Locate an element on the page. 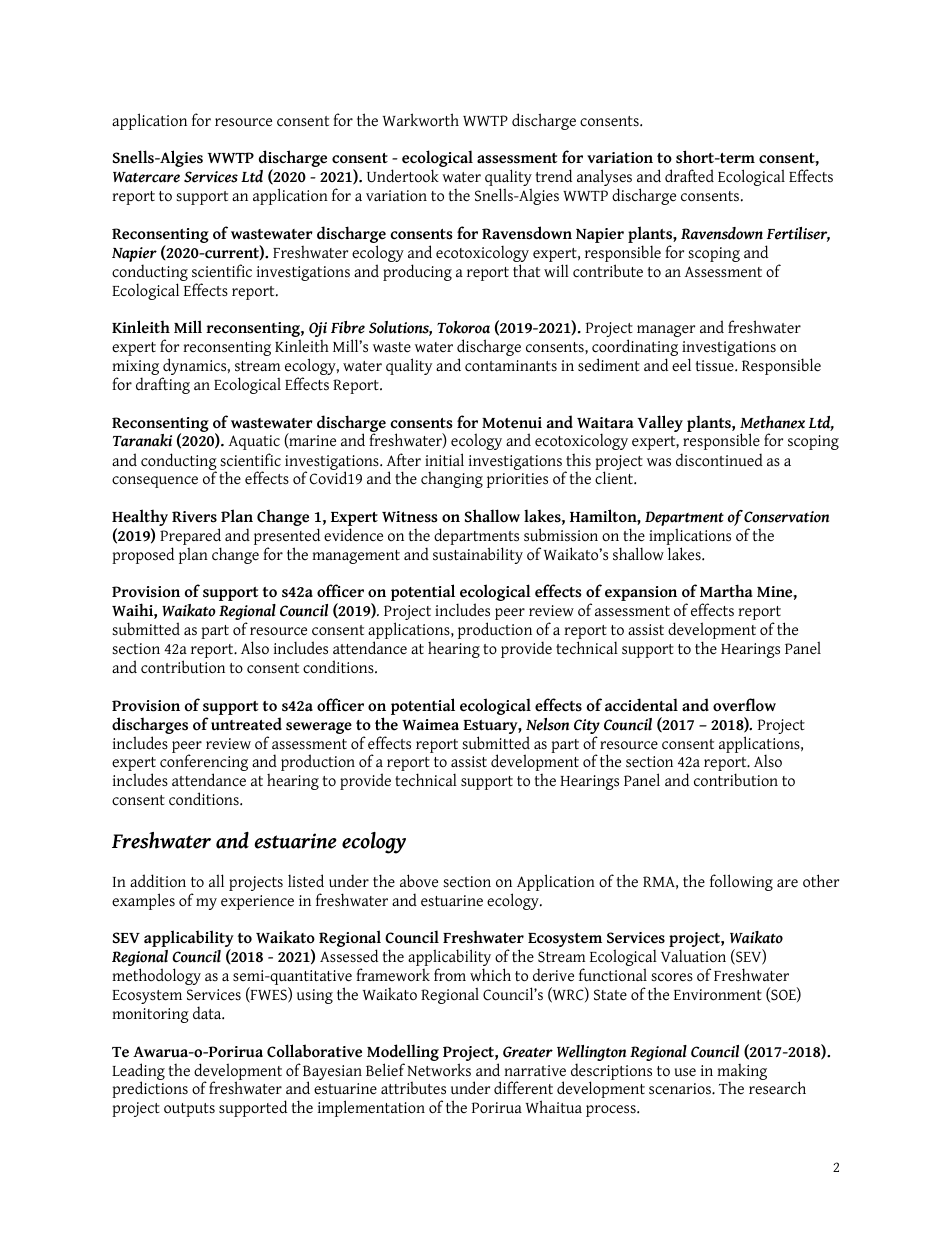 Image resolution: width=952 pixels, height=1233 pixels. trend is located at coordinates (554, 176).
